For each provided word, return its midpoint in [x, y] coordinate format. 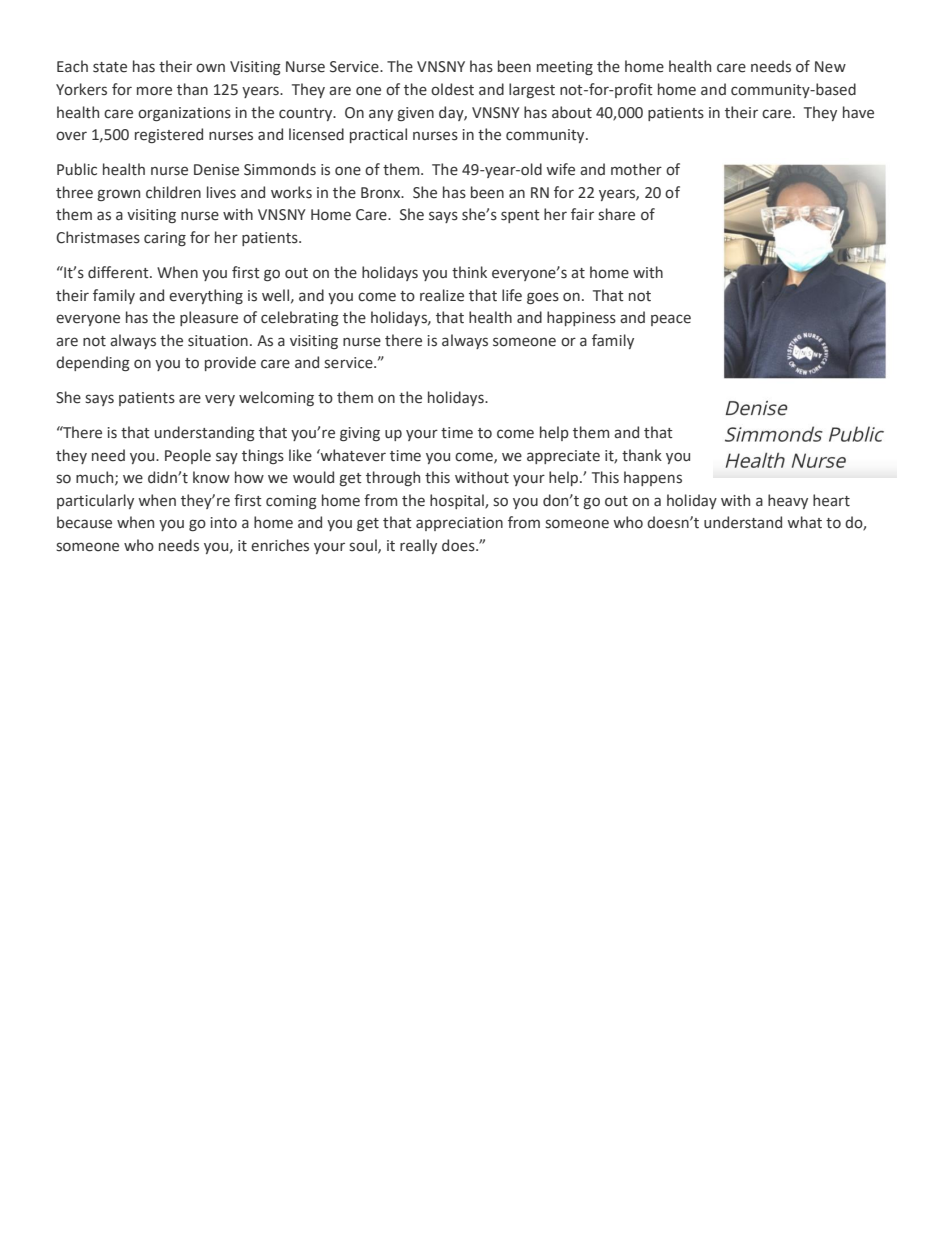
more [154, 91]
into [224, 523]
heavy [788, 501]
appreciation [459, 524]
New [830, 67]
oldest [452, 89]
